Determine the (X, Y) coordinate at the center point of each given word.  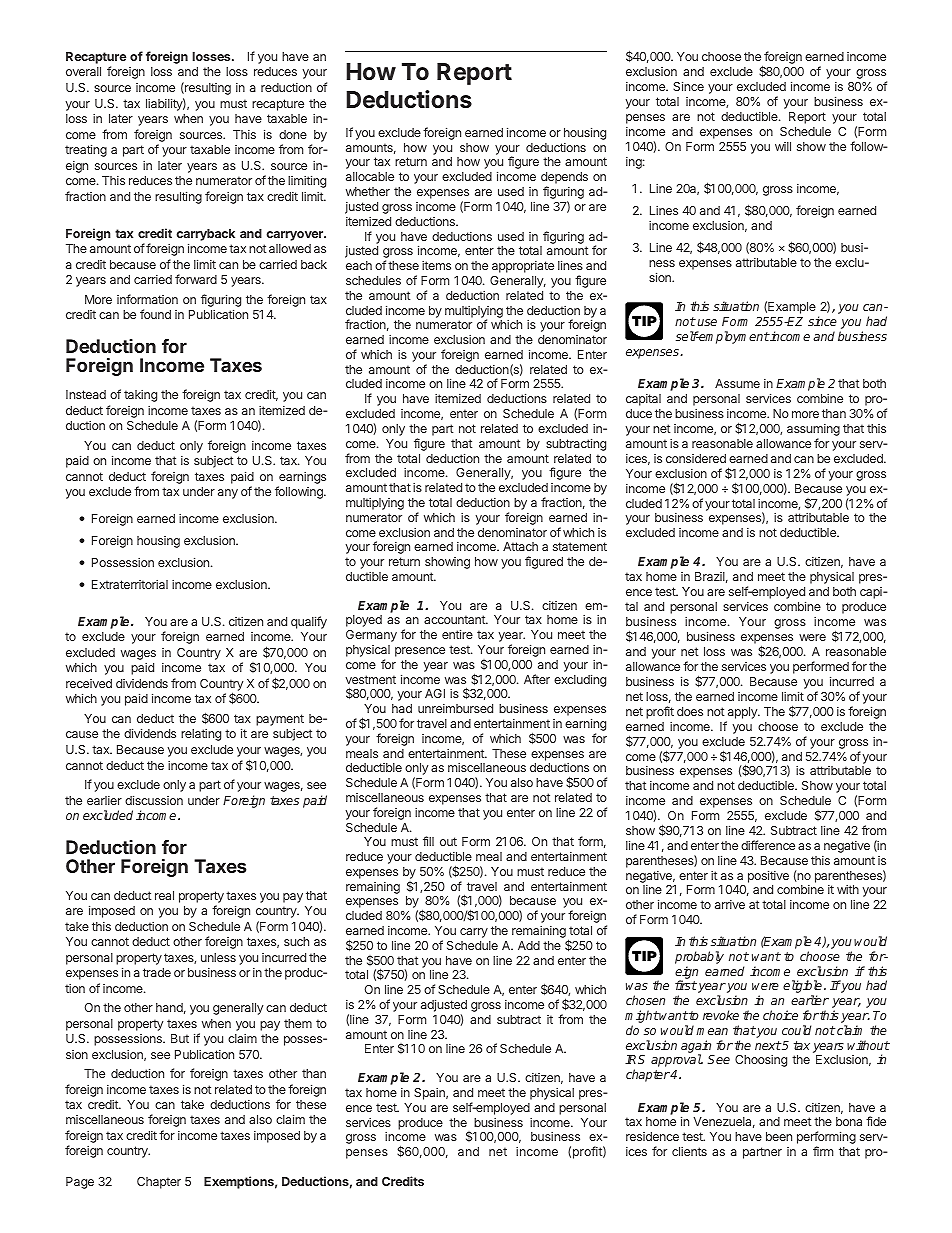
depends (564, 179)
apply (743, 713)
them (298, 1023)
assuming (813, 431)
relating (201, 734)
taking (140, 395)
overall (83, 71)
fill (428, 841)
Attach (520, 546)
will (783, 146)
